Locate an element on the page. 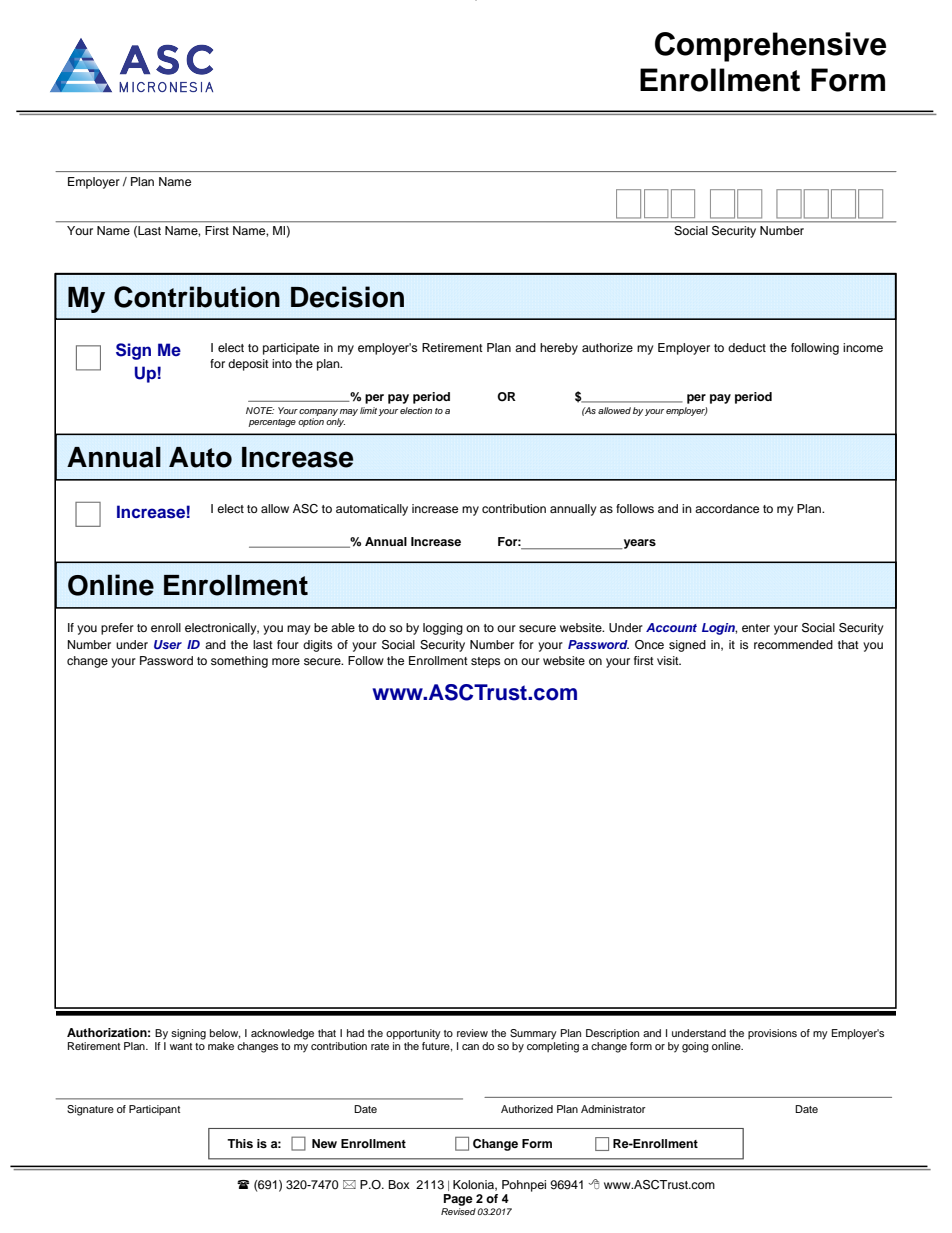 This image has height=1233, width=952. This is located at coordinates (240, 1143).
